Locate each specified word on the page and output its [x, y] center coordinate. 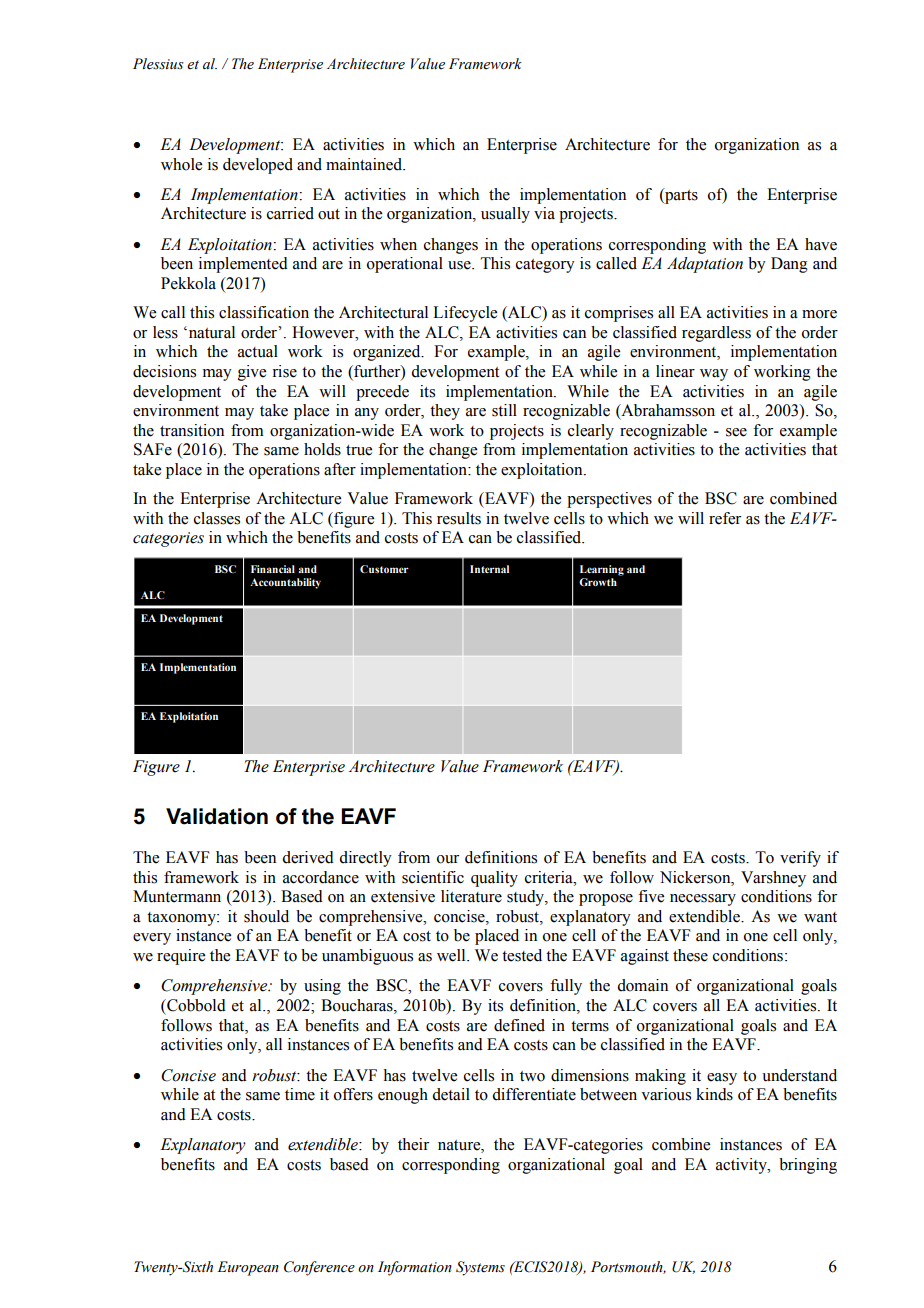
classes [217, 518]
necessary [703, 900]
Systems [480, 1268]
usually [505, 215]
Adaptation [705, 265]
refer [725, 518]
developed [258, 166]
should [266, 916]
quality [494, 879]
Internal [489, 569]
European [248, 1268]
